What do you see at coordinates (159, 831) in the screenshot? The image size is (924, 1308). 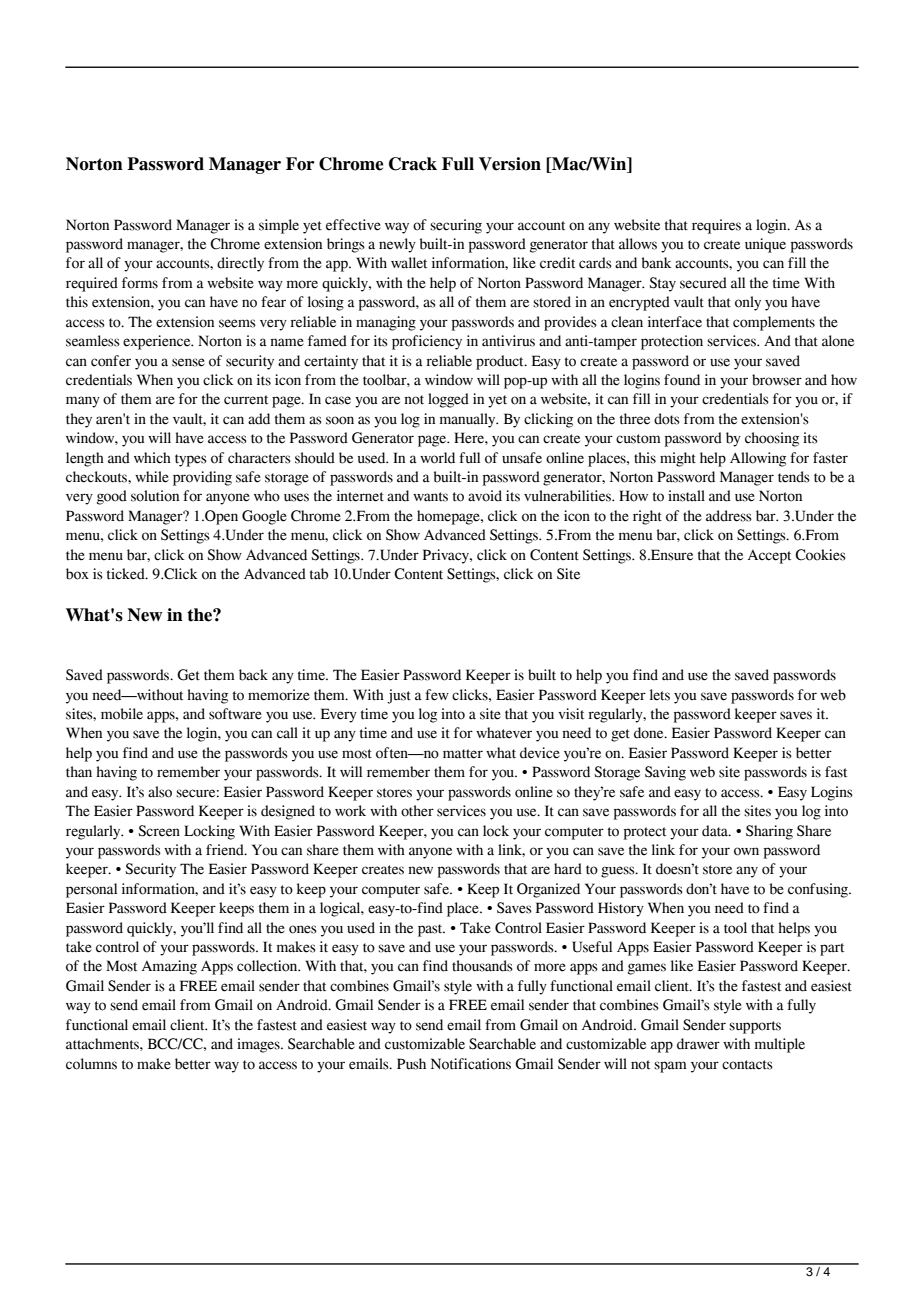 I see `Screen` at bounding box center [159, 831].
